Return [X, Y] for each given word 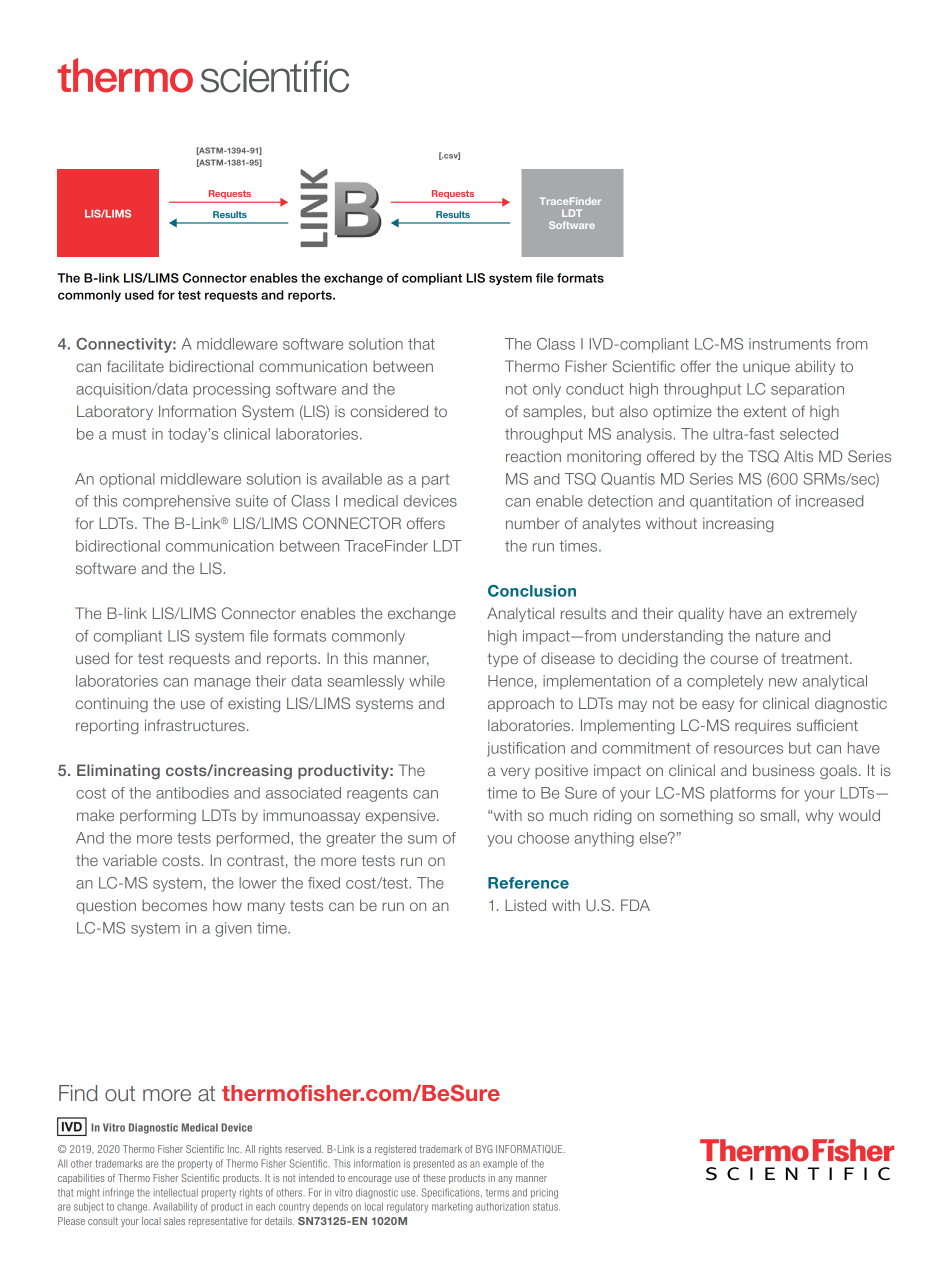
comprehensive [176, 502]
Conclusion [532, 591]
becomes [174, 905]
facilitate [135, 366]
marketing [452, 1207]
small [779, 815]
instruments [790, 344]
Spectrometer [572, 220]
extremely [823, 614]
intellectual [175, 1192]
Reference [528, 883]
